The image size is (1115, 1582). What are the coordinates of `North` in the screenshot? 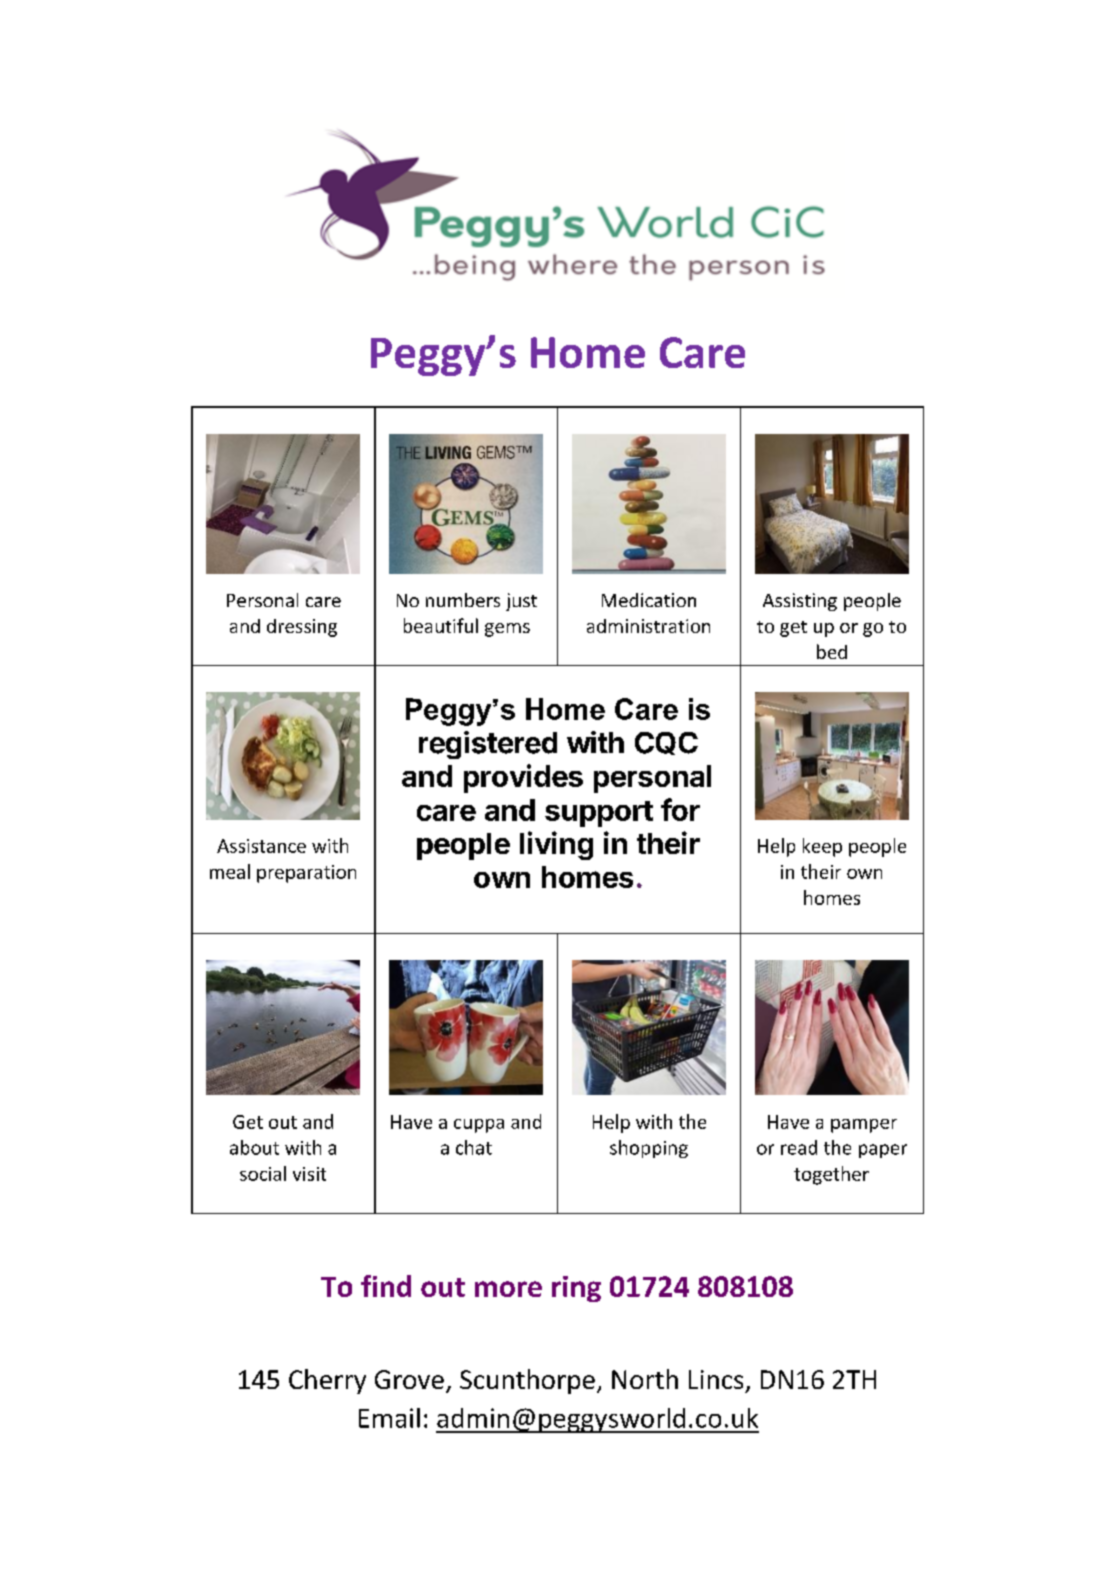 It's located at (645, 1379).
